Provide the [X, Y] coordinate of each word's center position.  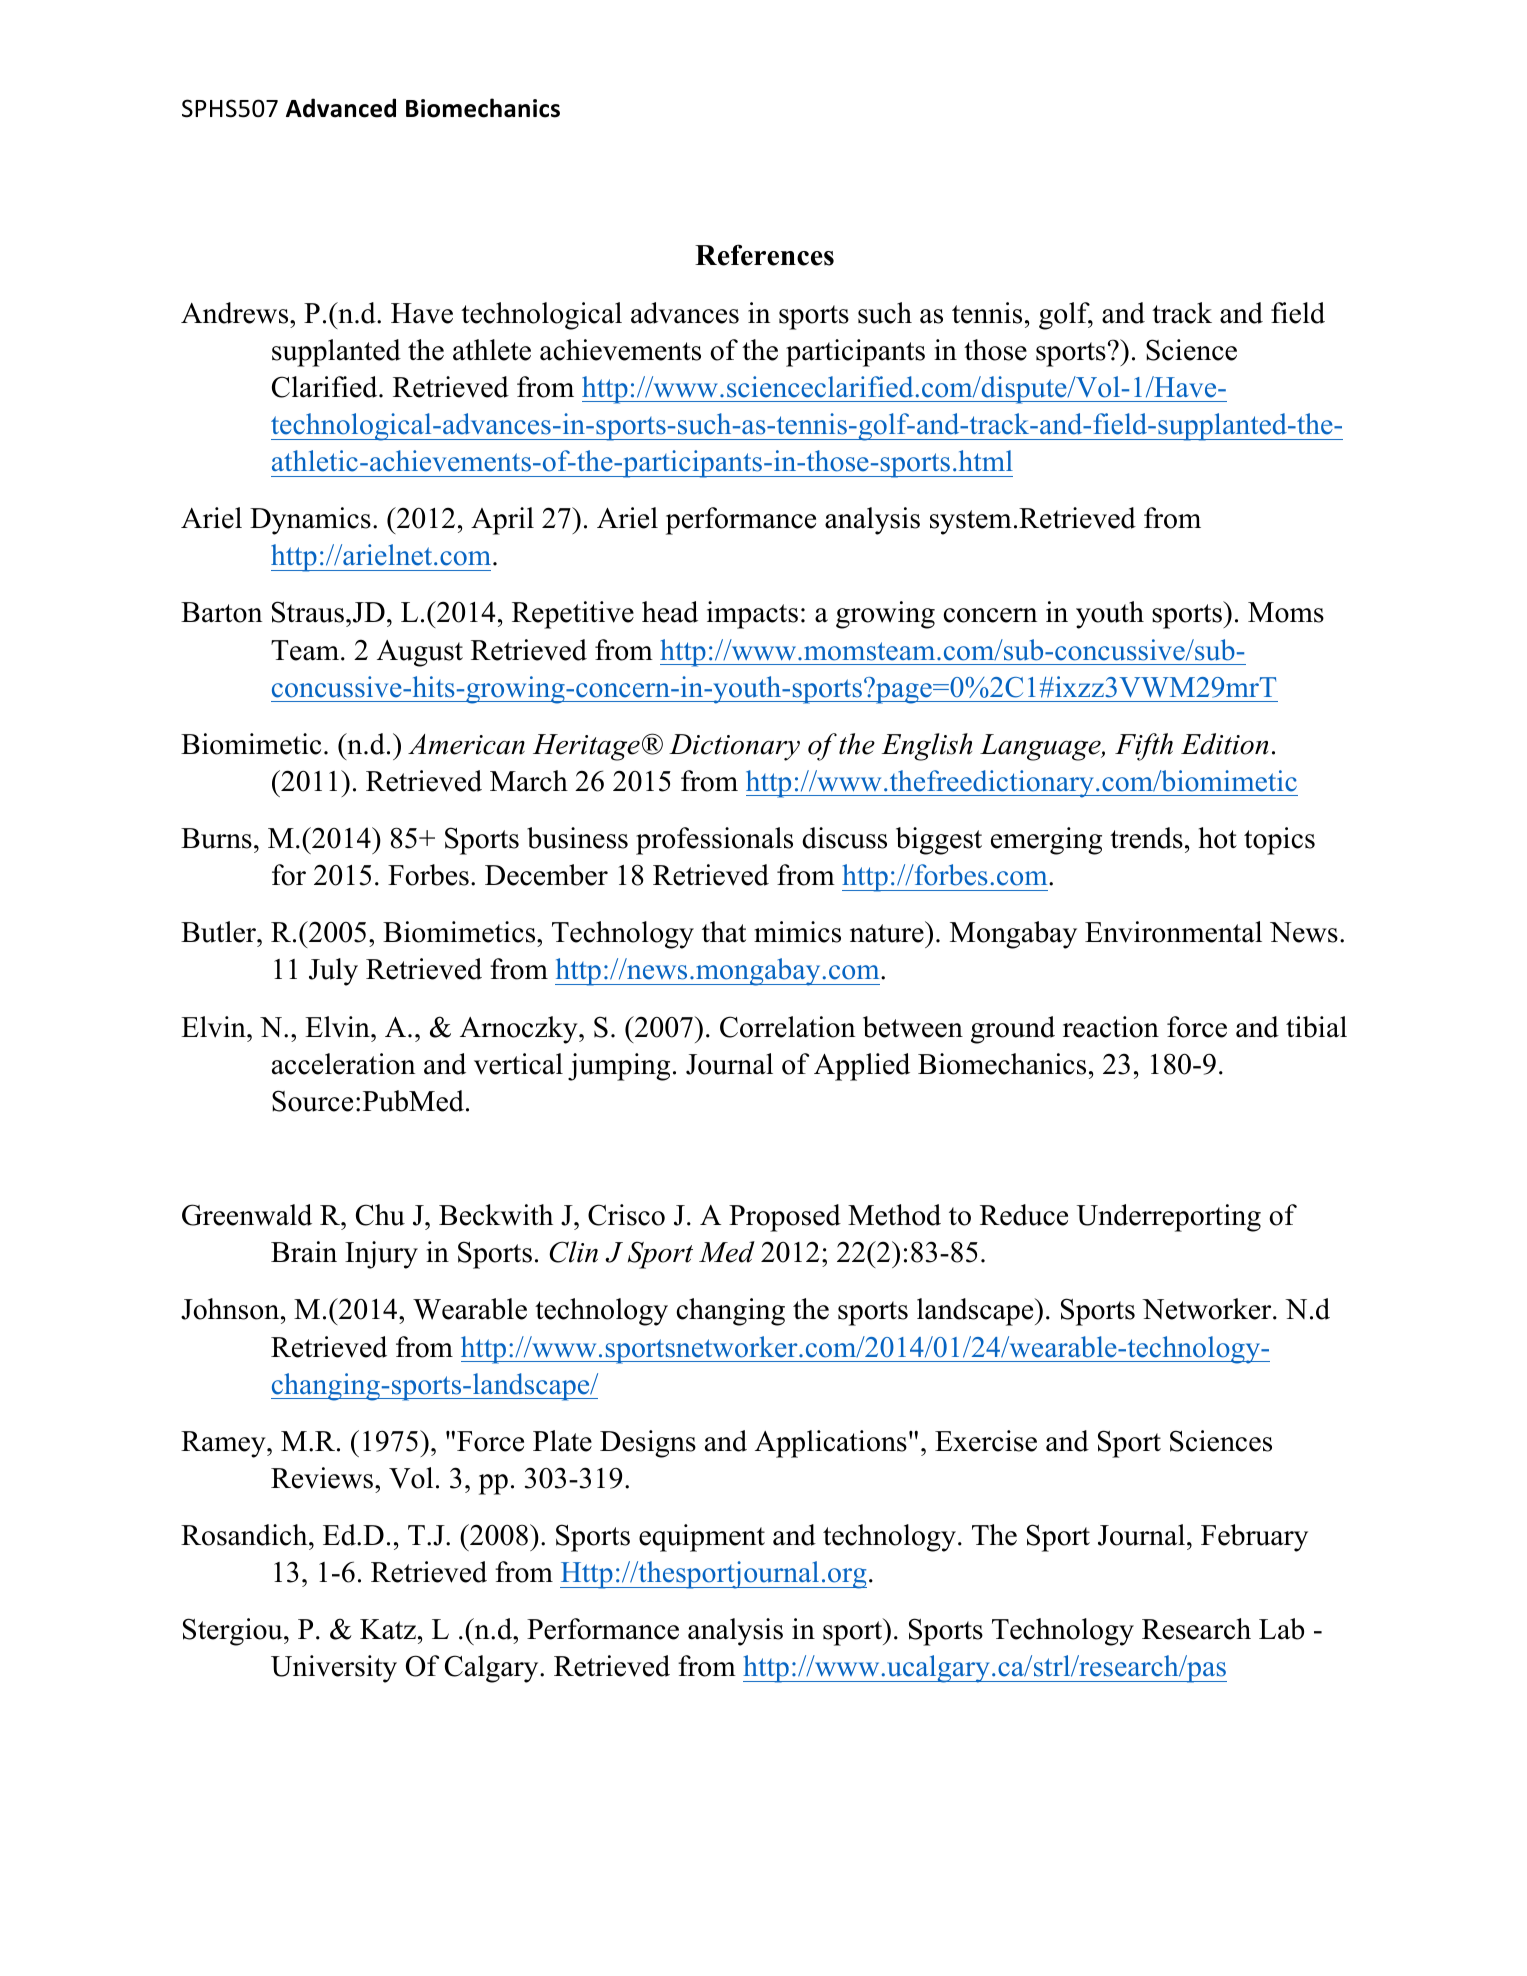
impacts [752, 615]
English [927, 747]
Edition [1224, 744]
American [466, 744]
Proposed [785, 1218]
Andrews [236, 313]
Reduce [1024, 1215]
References [764, 255]
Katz [388, 1629]
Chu [380, 1215]
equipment [702, 1538]
